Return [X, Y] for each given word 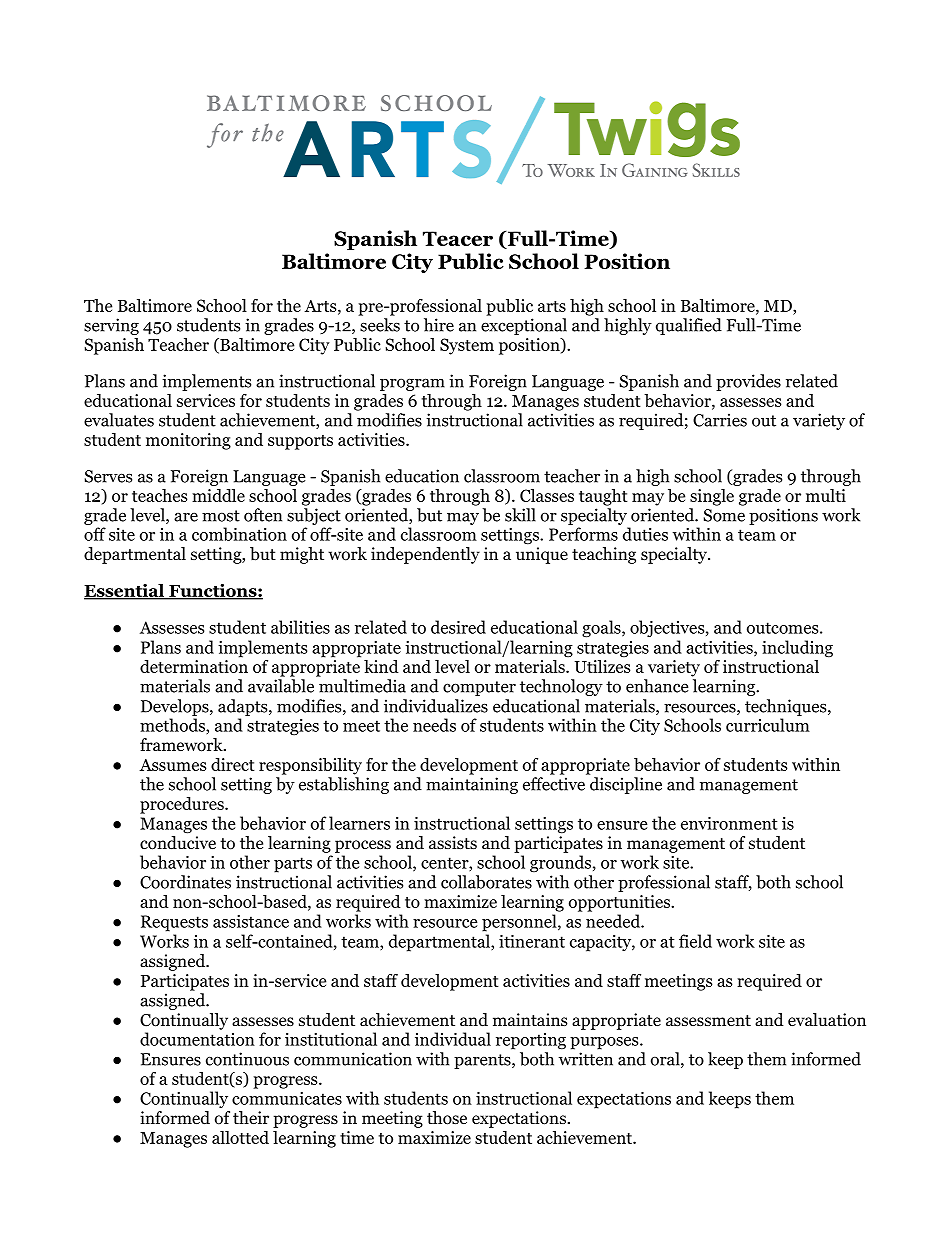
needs [434, 725]
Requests [174, 923]
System [467, 346]
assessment [708, 1020]
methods [173, 726]
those [447, 1118]
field [695, 941]
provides [748, 382]
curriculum [768, 725]
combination [239, 534]
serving [111, 326]
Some [724, 515]
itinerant [532, 941]
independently [425, 555]
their [251, 1118]
